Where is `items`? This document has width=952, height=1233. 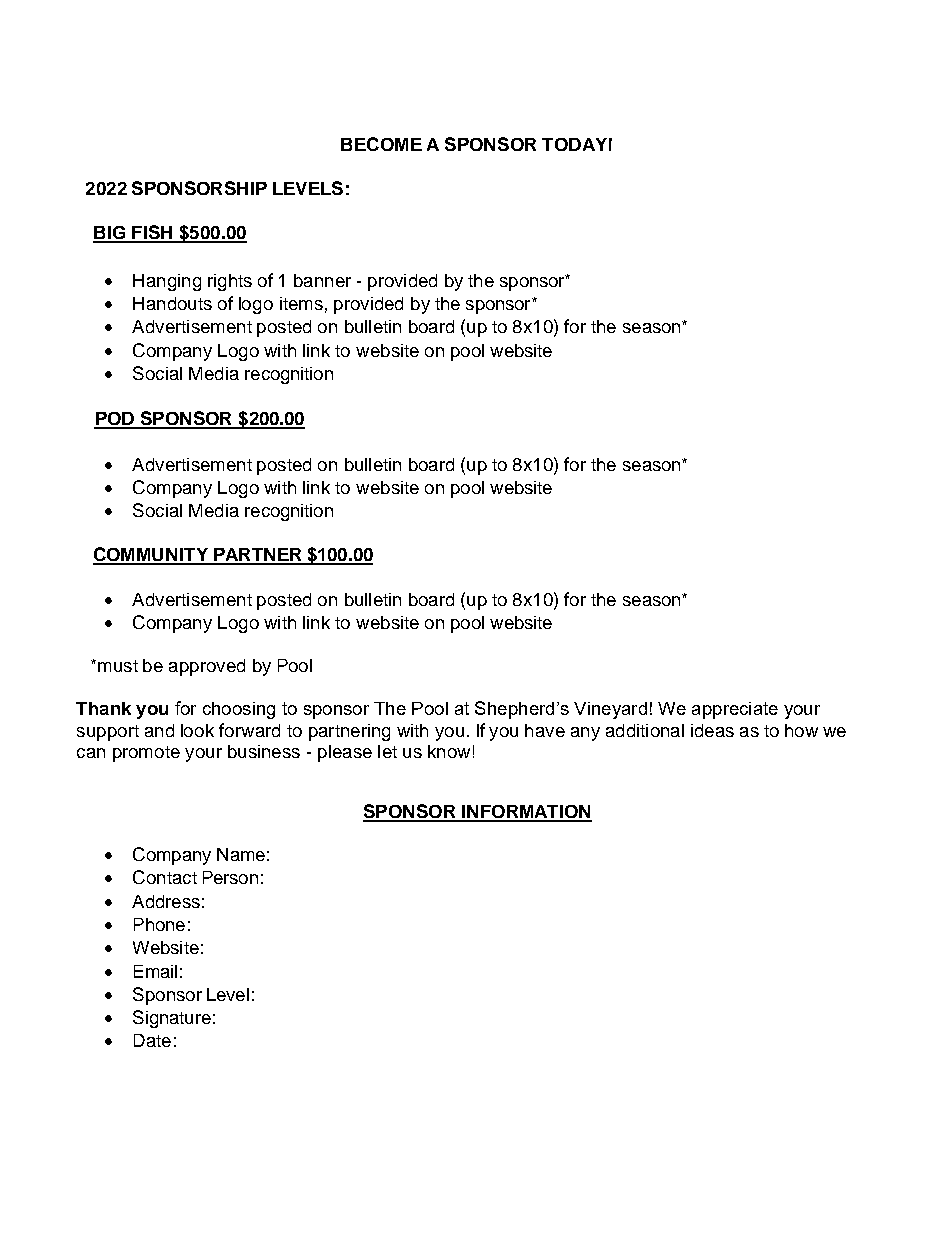
items is located at coordinates (301, 303).
